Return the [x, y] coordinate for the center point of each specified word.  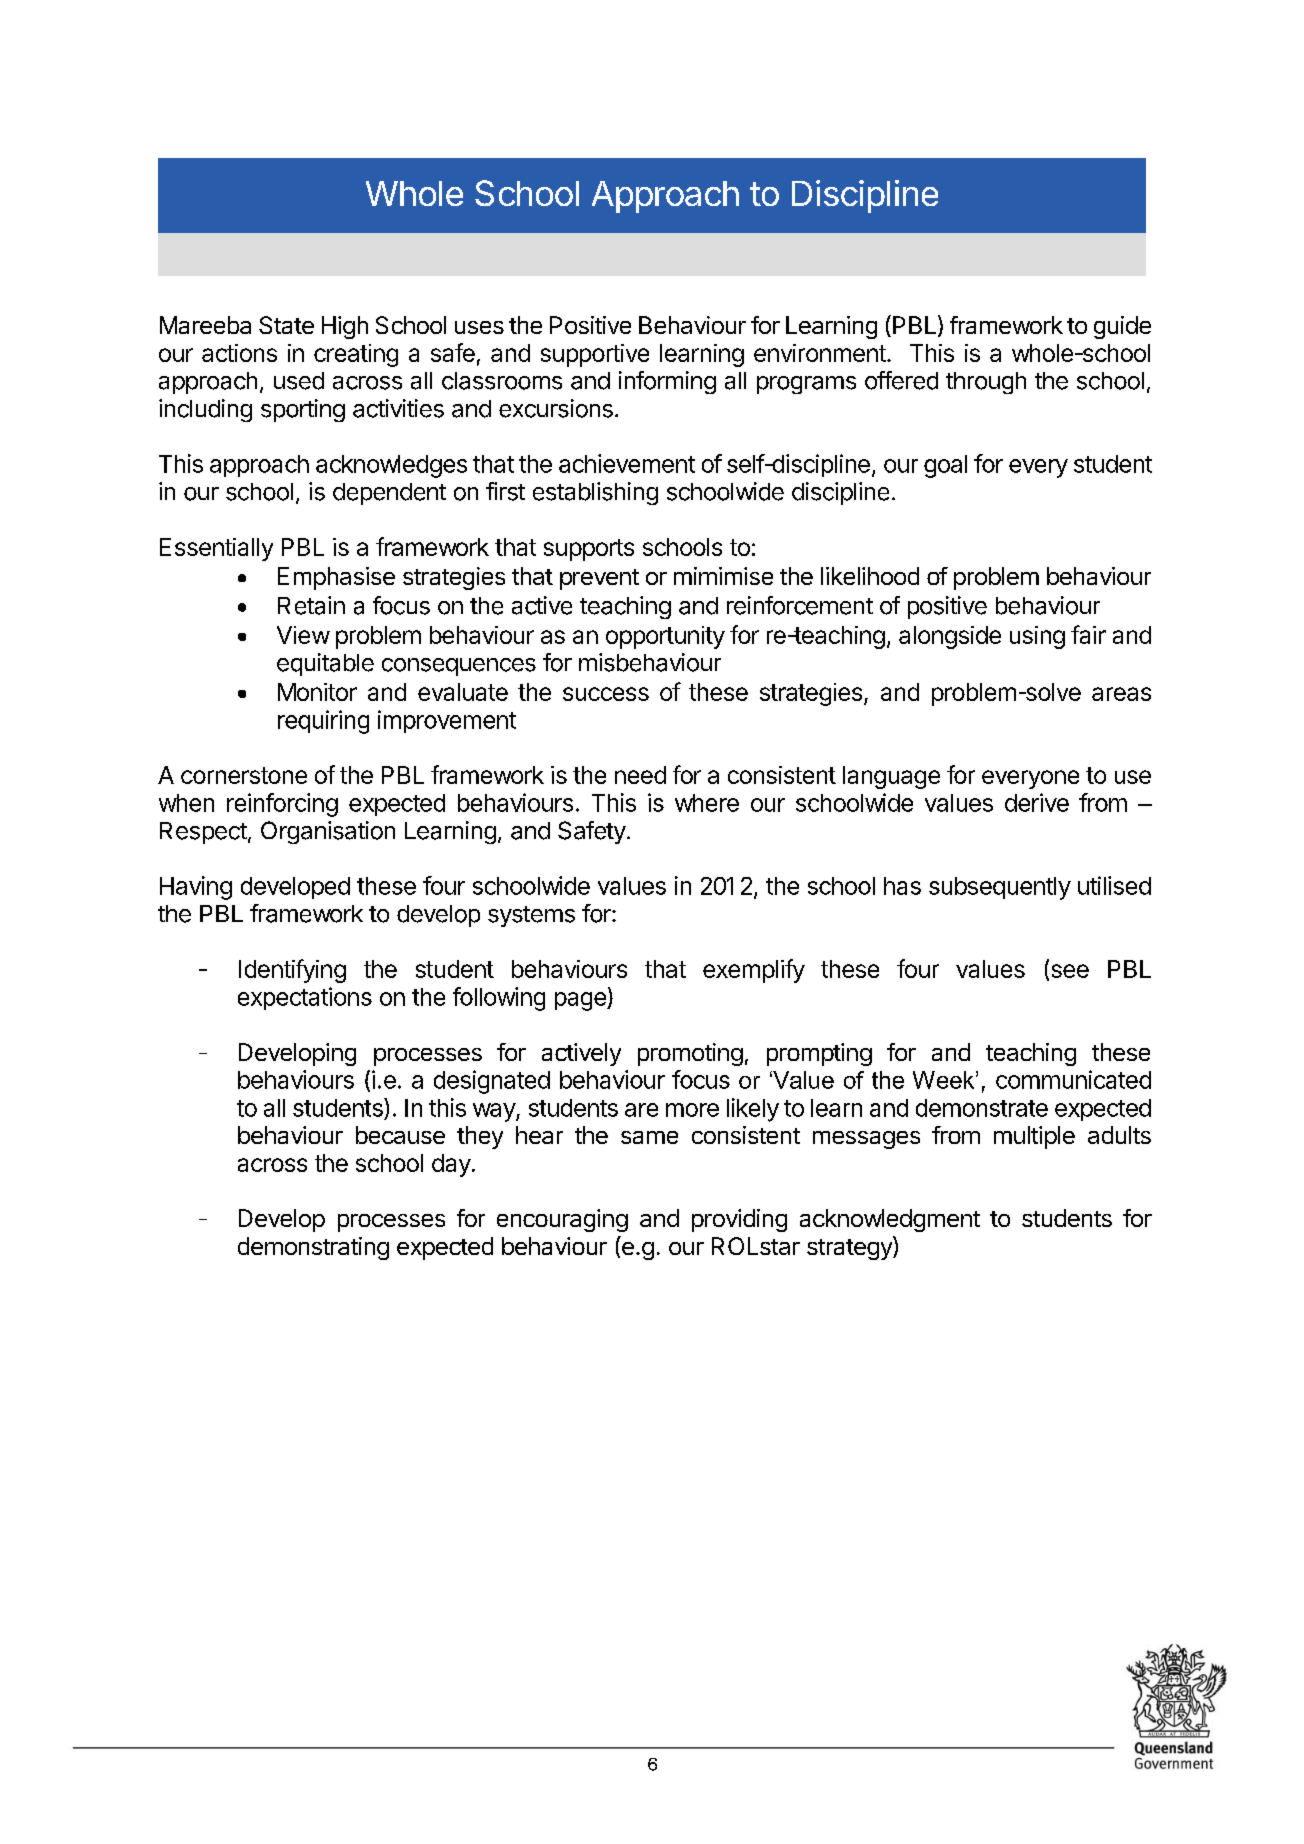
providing [739, 1220]
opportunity [665, 637]
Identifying [292, 971]
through [986, 383]
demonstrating [313, 1248]
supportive [595, 355]
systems [531, 916]
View [303, 635]
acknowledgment [890, 1220]
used [299, 381]
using [1037, 637]
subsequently [1000, 888]
